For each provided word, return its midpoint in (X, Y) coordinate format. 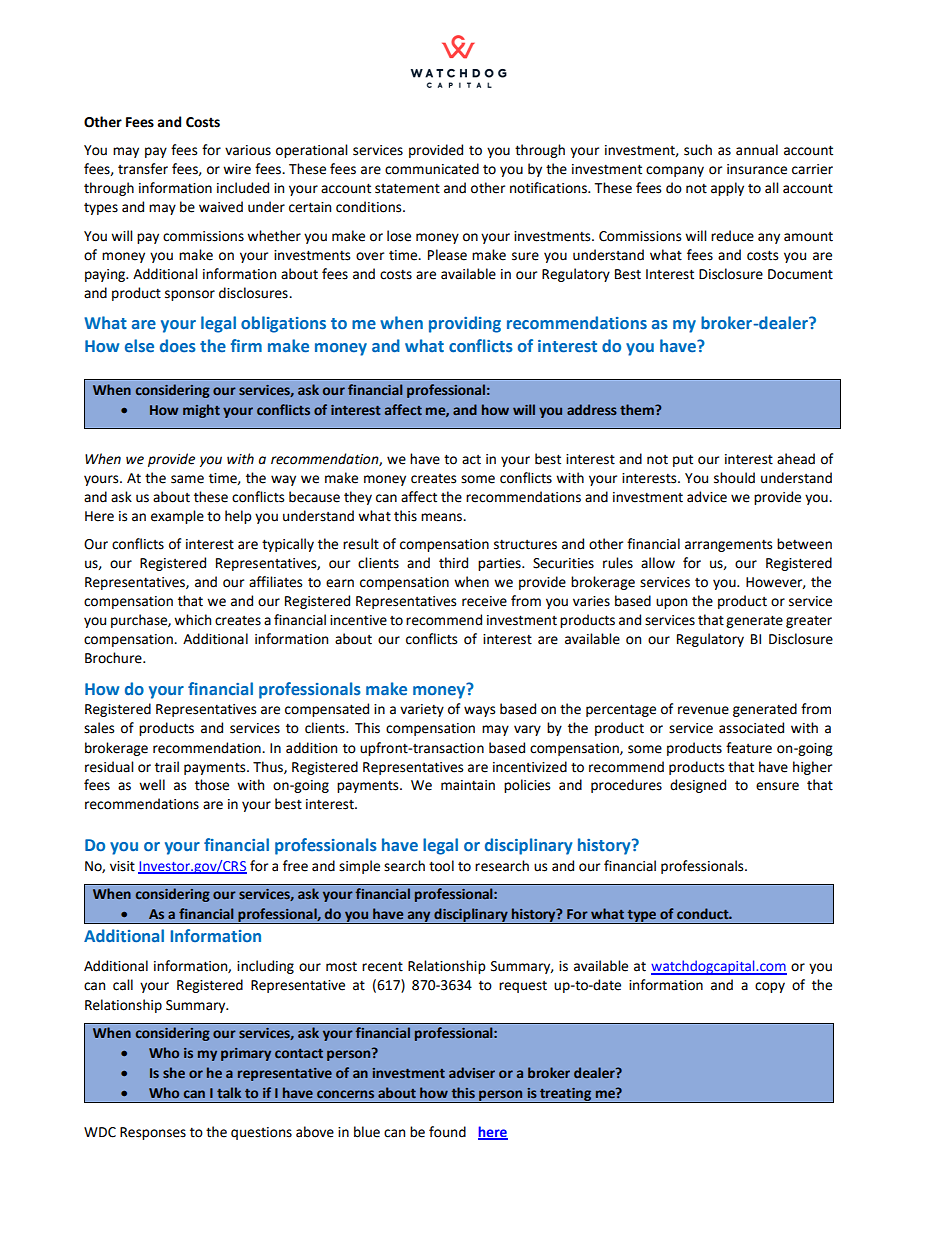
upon (671, 603)
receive (484, 601)
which (192, 620)
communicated (432, 169)
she (174, 1072)
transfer (143, 169)
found (447, 1132)
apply (727, 189)
